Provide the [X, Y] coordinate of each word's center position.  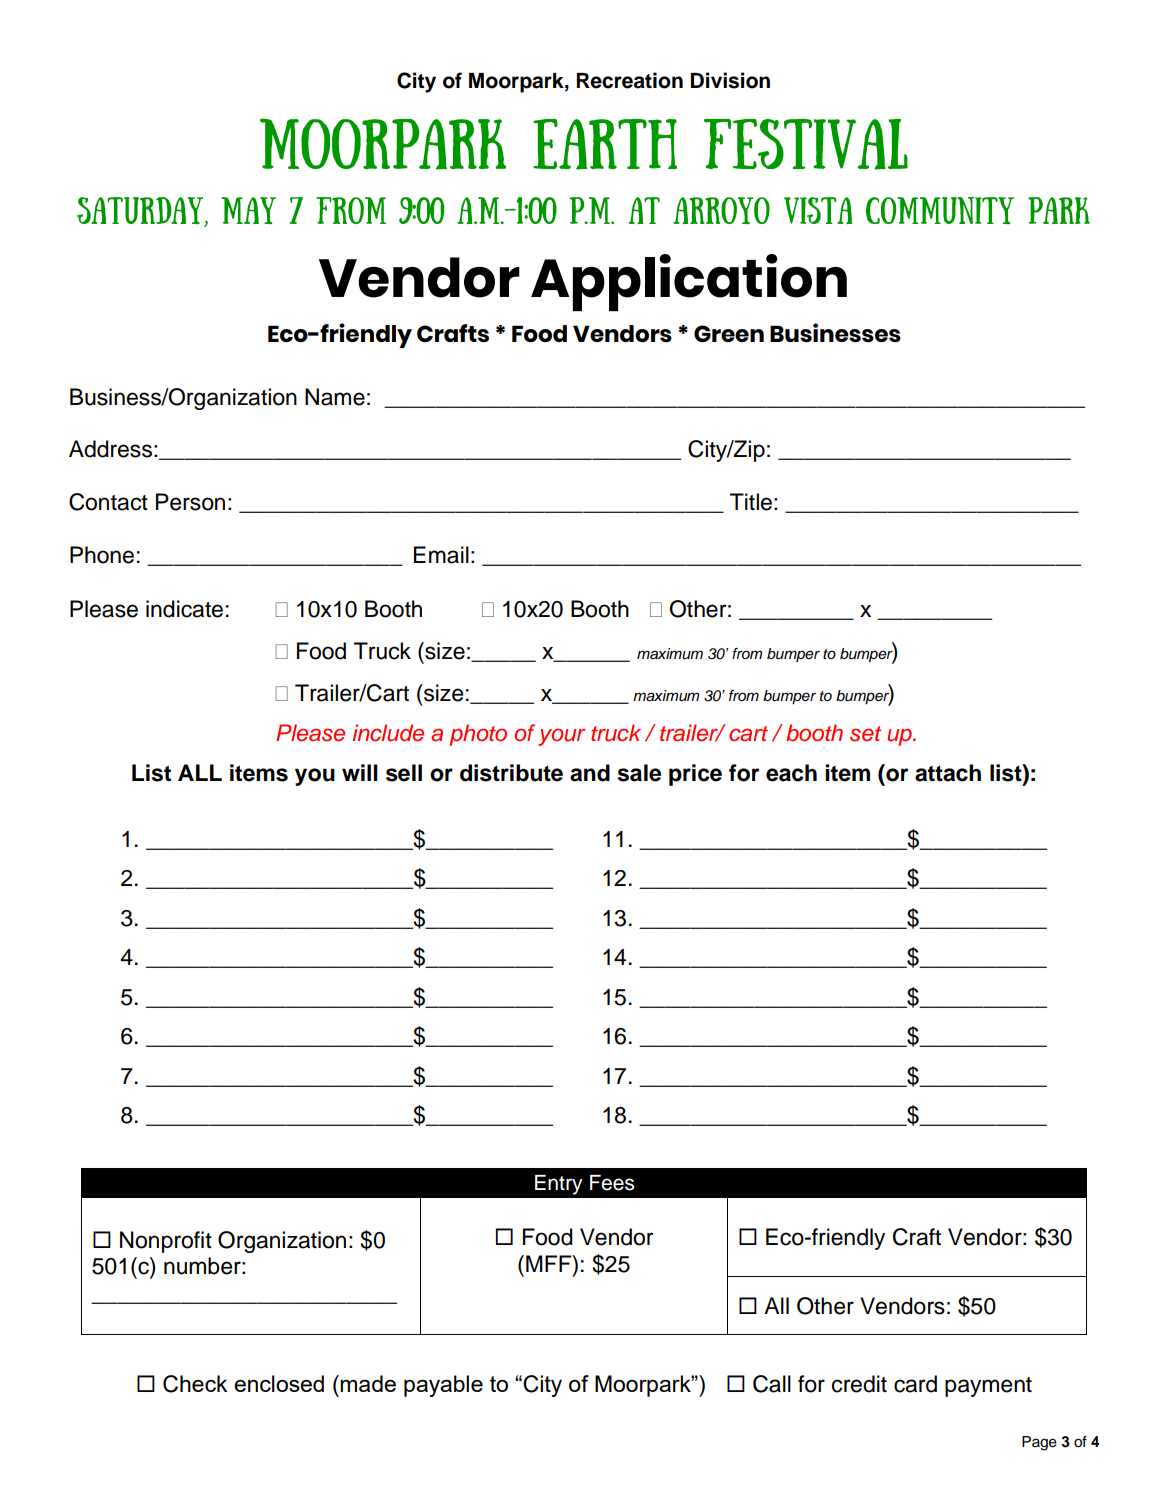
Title [751, 502]
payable [443, 1386]
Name [335, 397]
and [590, 773]
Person [190, 502]
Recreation [630, 80]
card [915, 1384]
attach [948, 773]
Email [441, 555]
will [360, 772]
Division [730, 80]
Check [195, 1384]
